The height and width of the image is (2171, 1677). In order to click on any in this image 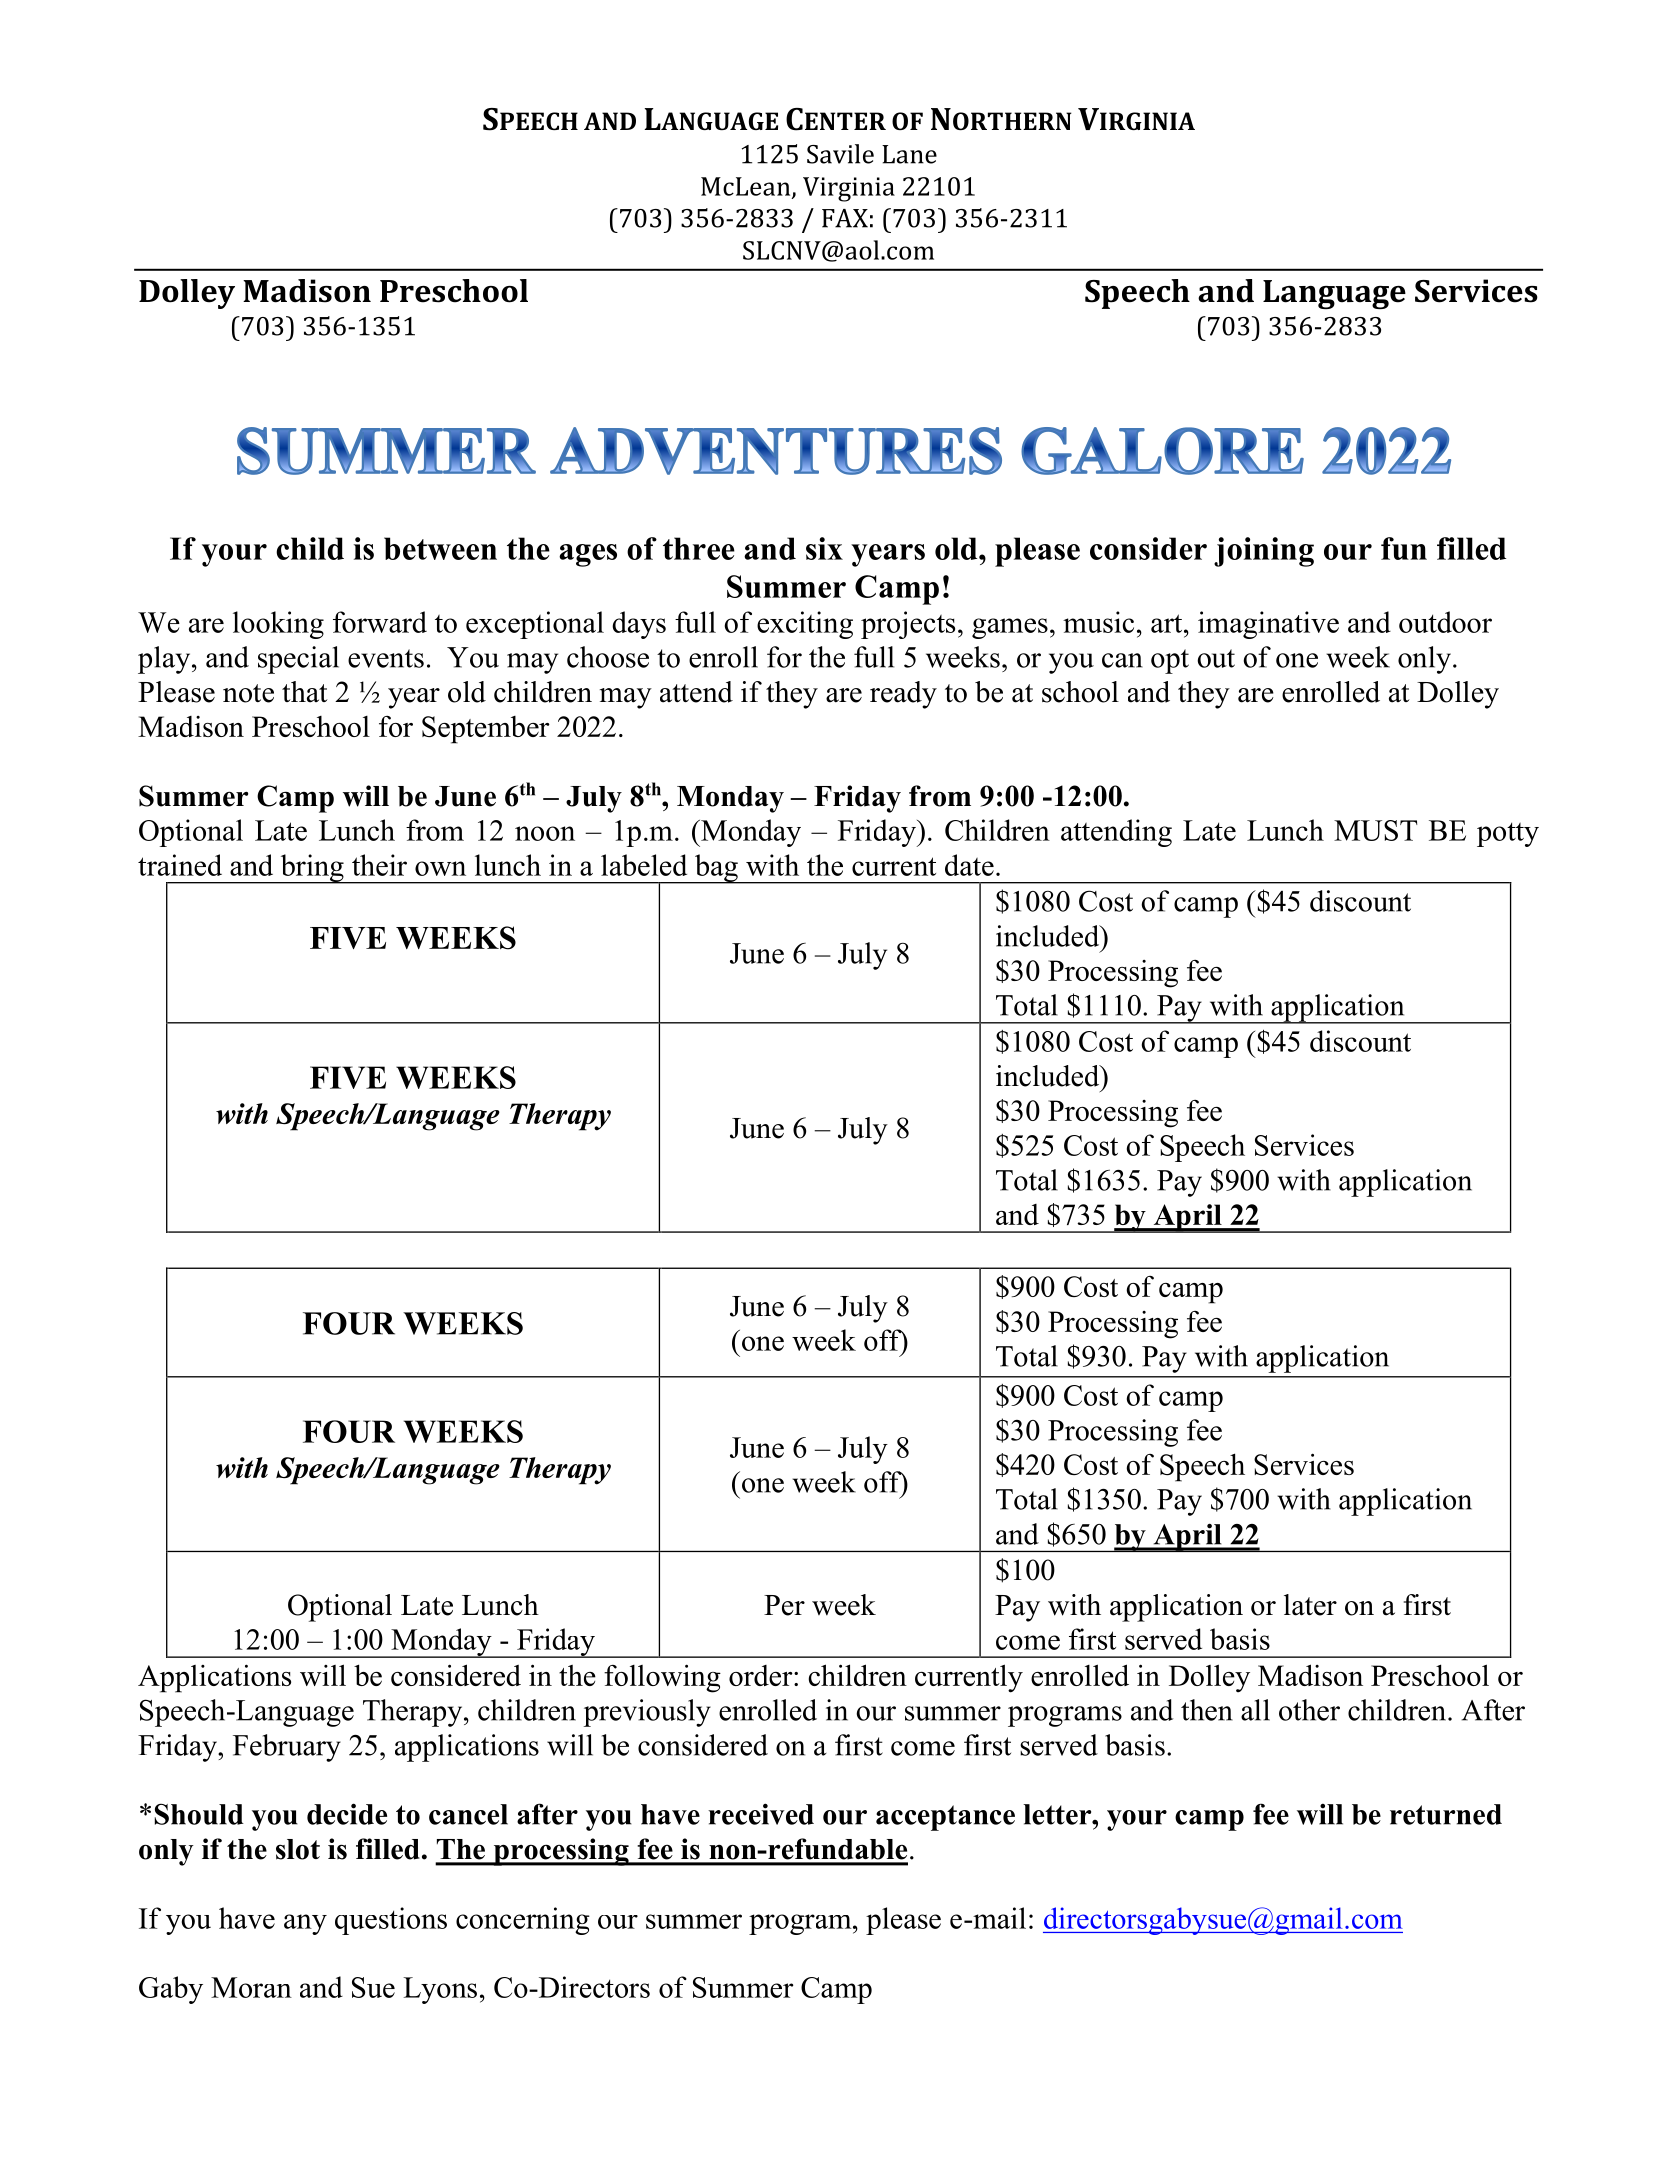, I will do `click(305, 1924)`.
